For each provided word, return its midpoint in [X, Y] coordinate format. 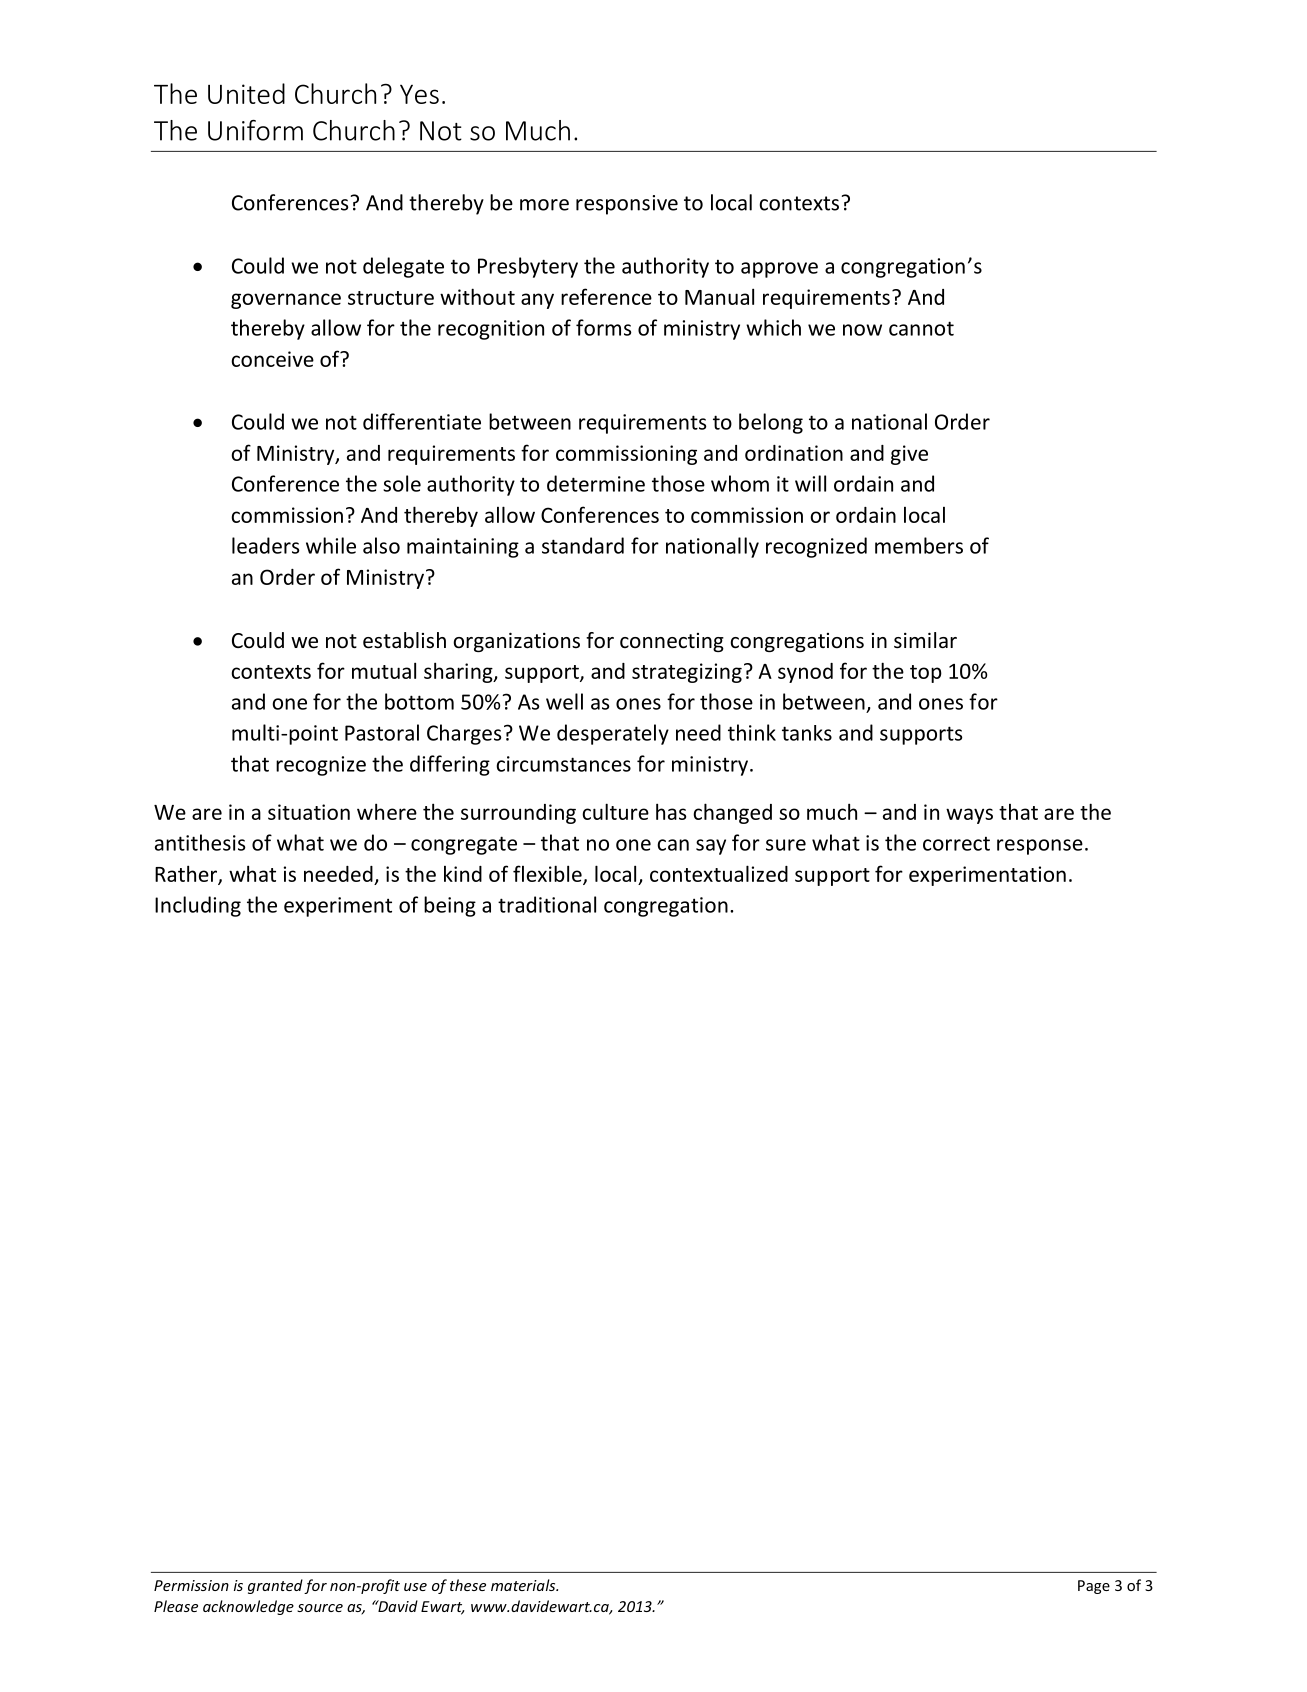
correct [956, 844]
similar [925, 640]
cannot [921, 328]
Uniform [255, 130]
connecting [672, 642]
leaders [266, 545]
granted [275, 1586]
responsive [627, 205]
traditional [547, 904]
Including [198, 906]
